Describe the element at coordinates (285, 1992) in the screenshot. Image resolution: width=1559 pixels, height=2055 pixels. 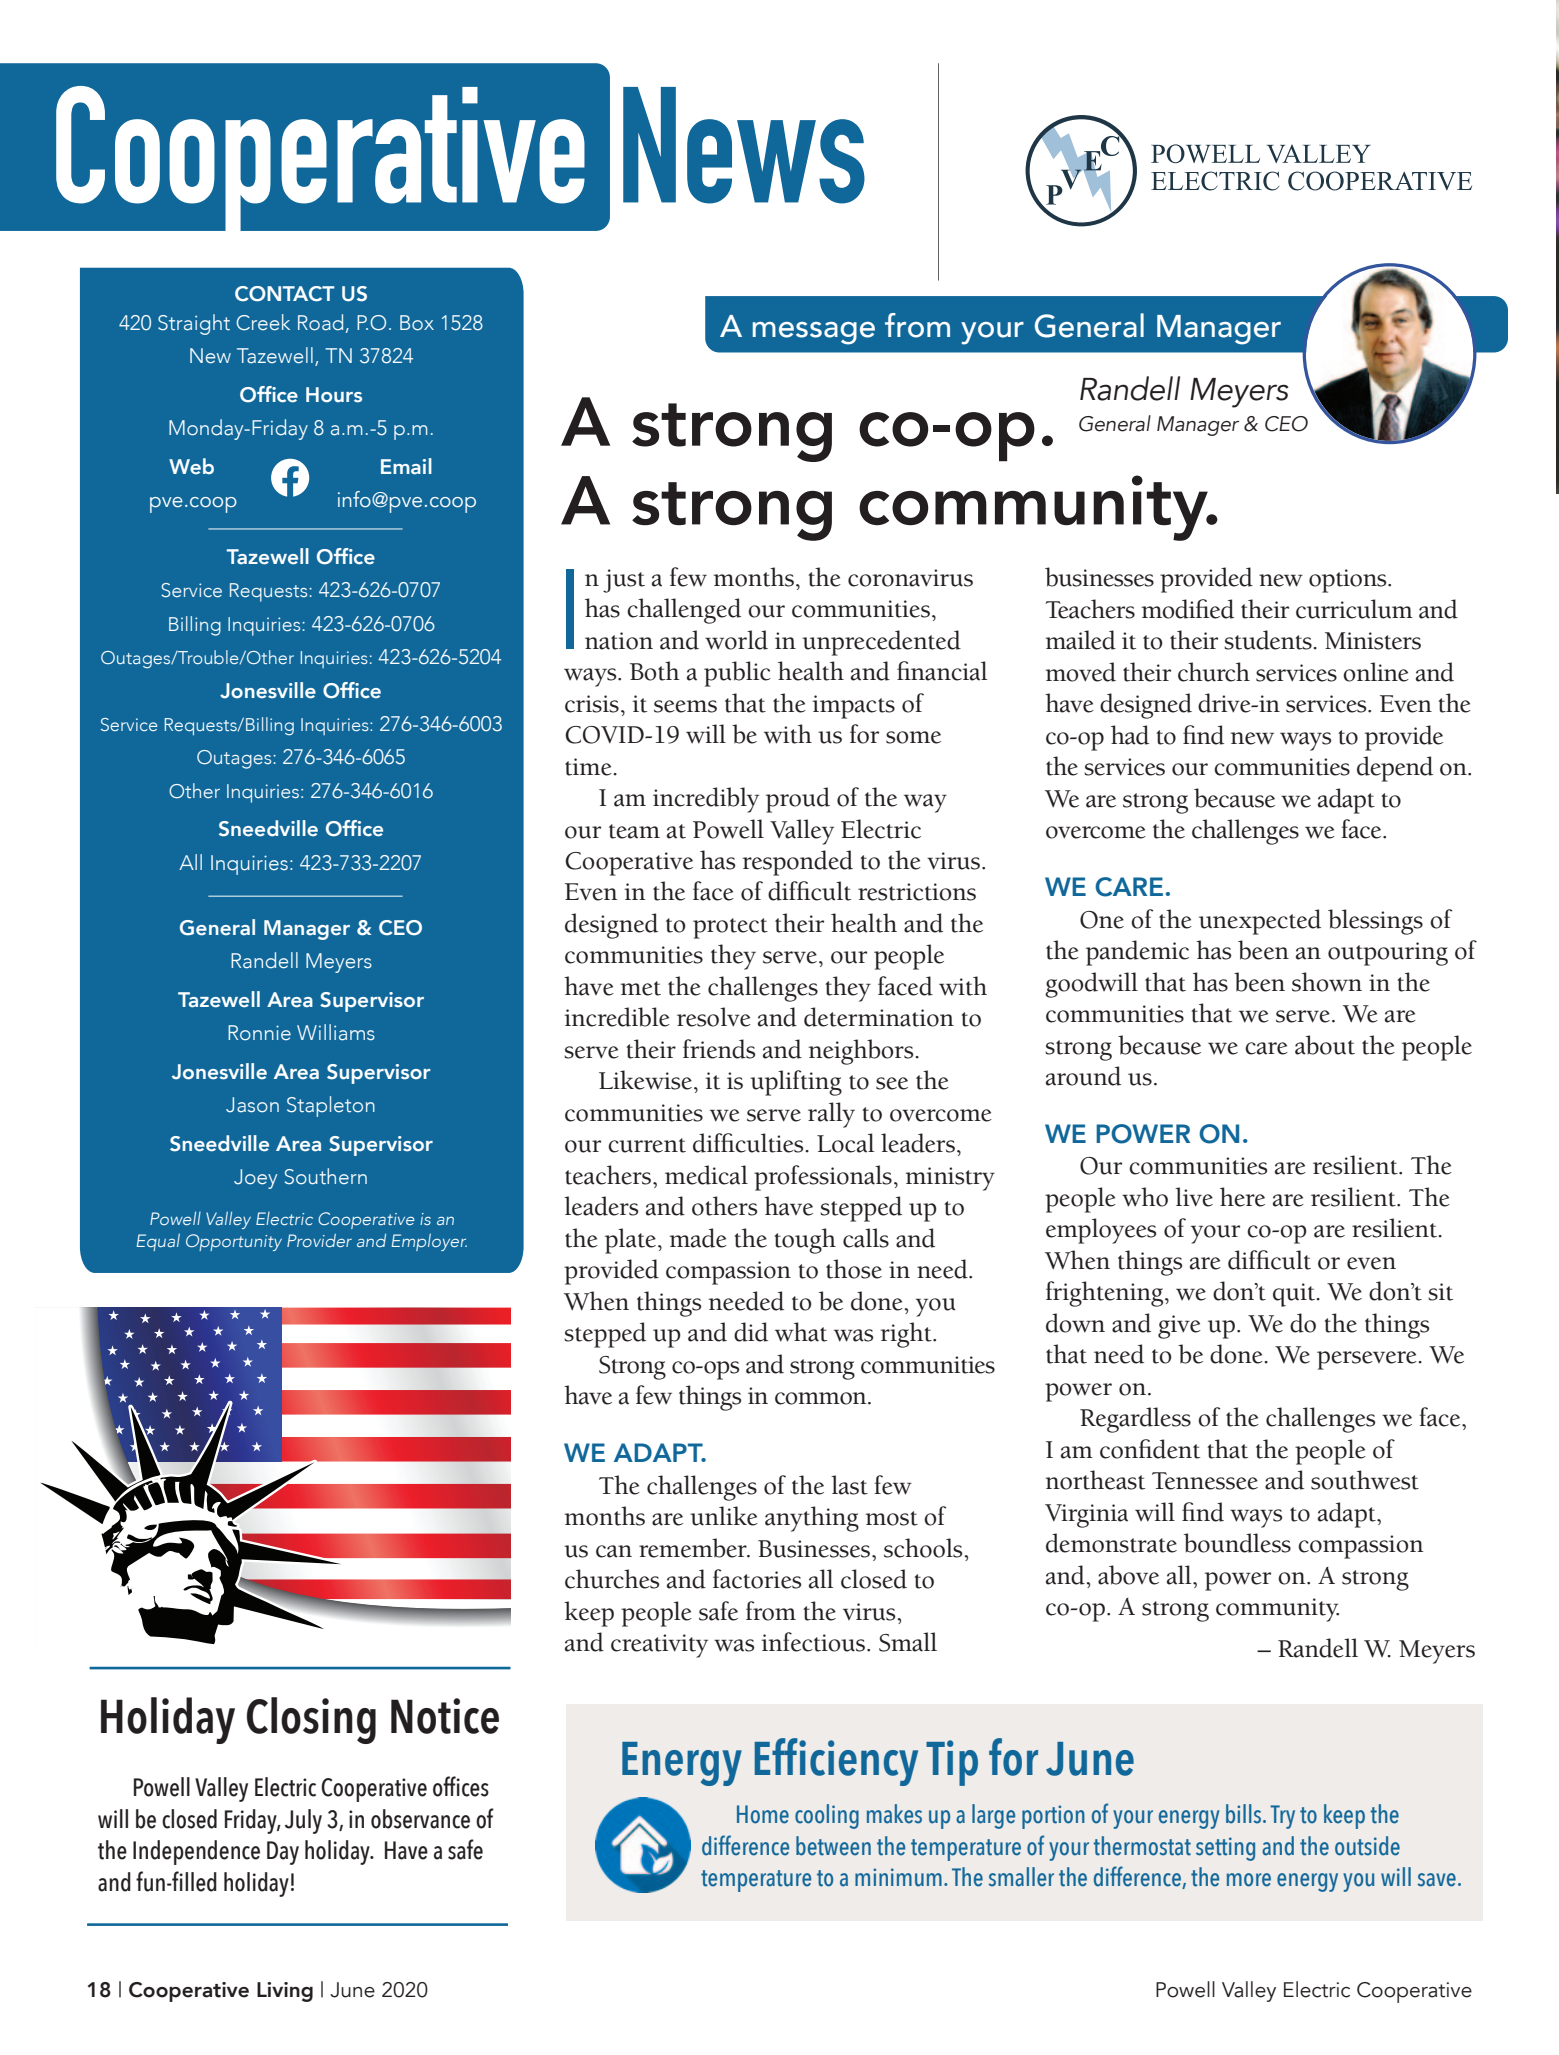
I see `Living` at that location.
